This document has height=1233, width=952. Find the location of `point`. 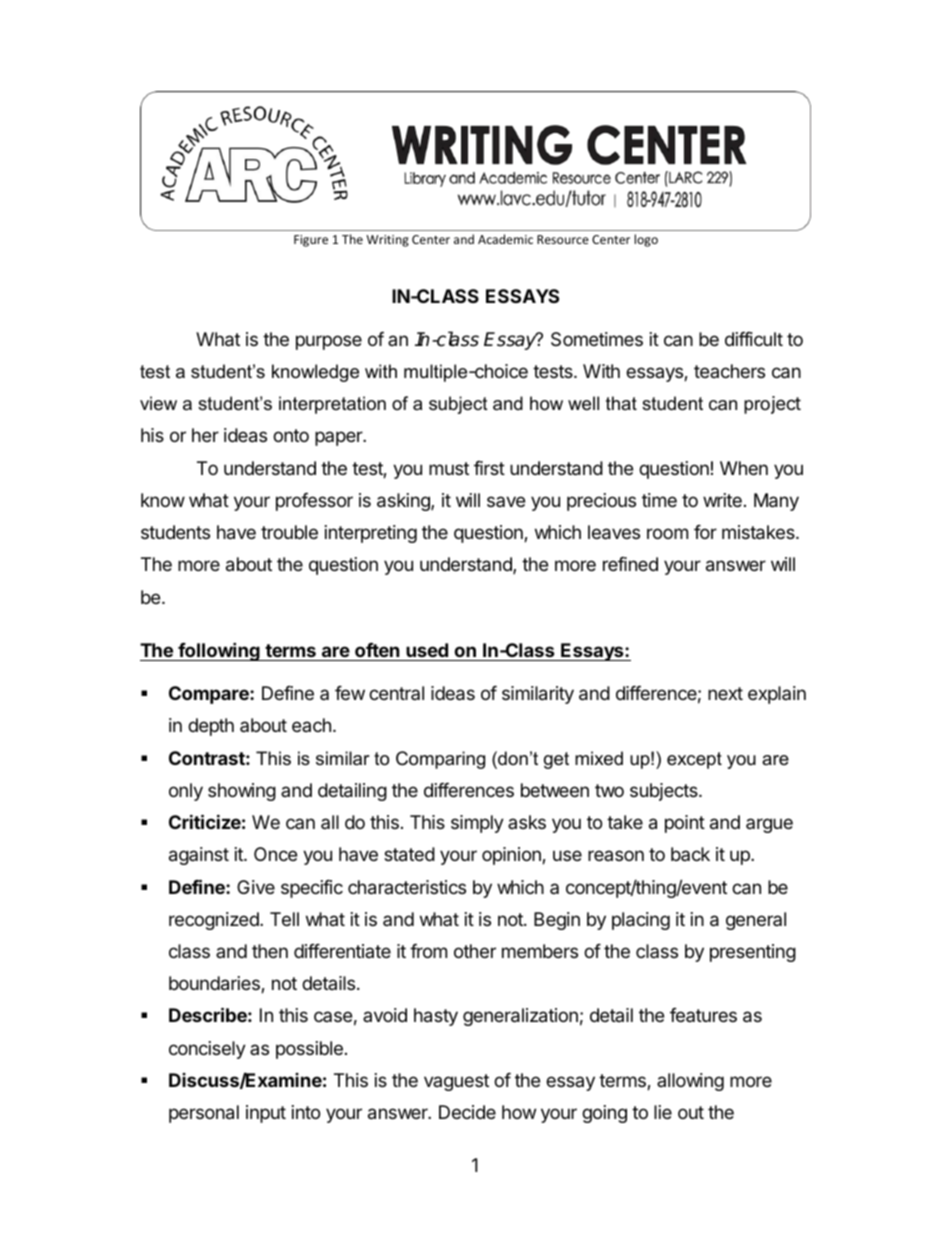

point is located at coordinates (685, 824).
